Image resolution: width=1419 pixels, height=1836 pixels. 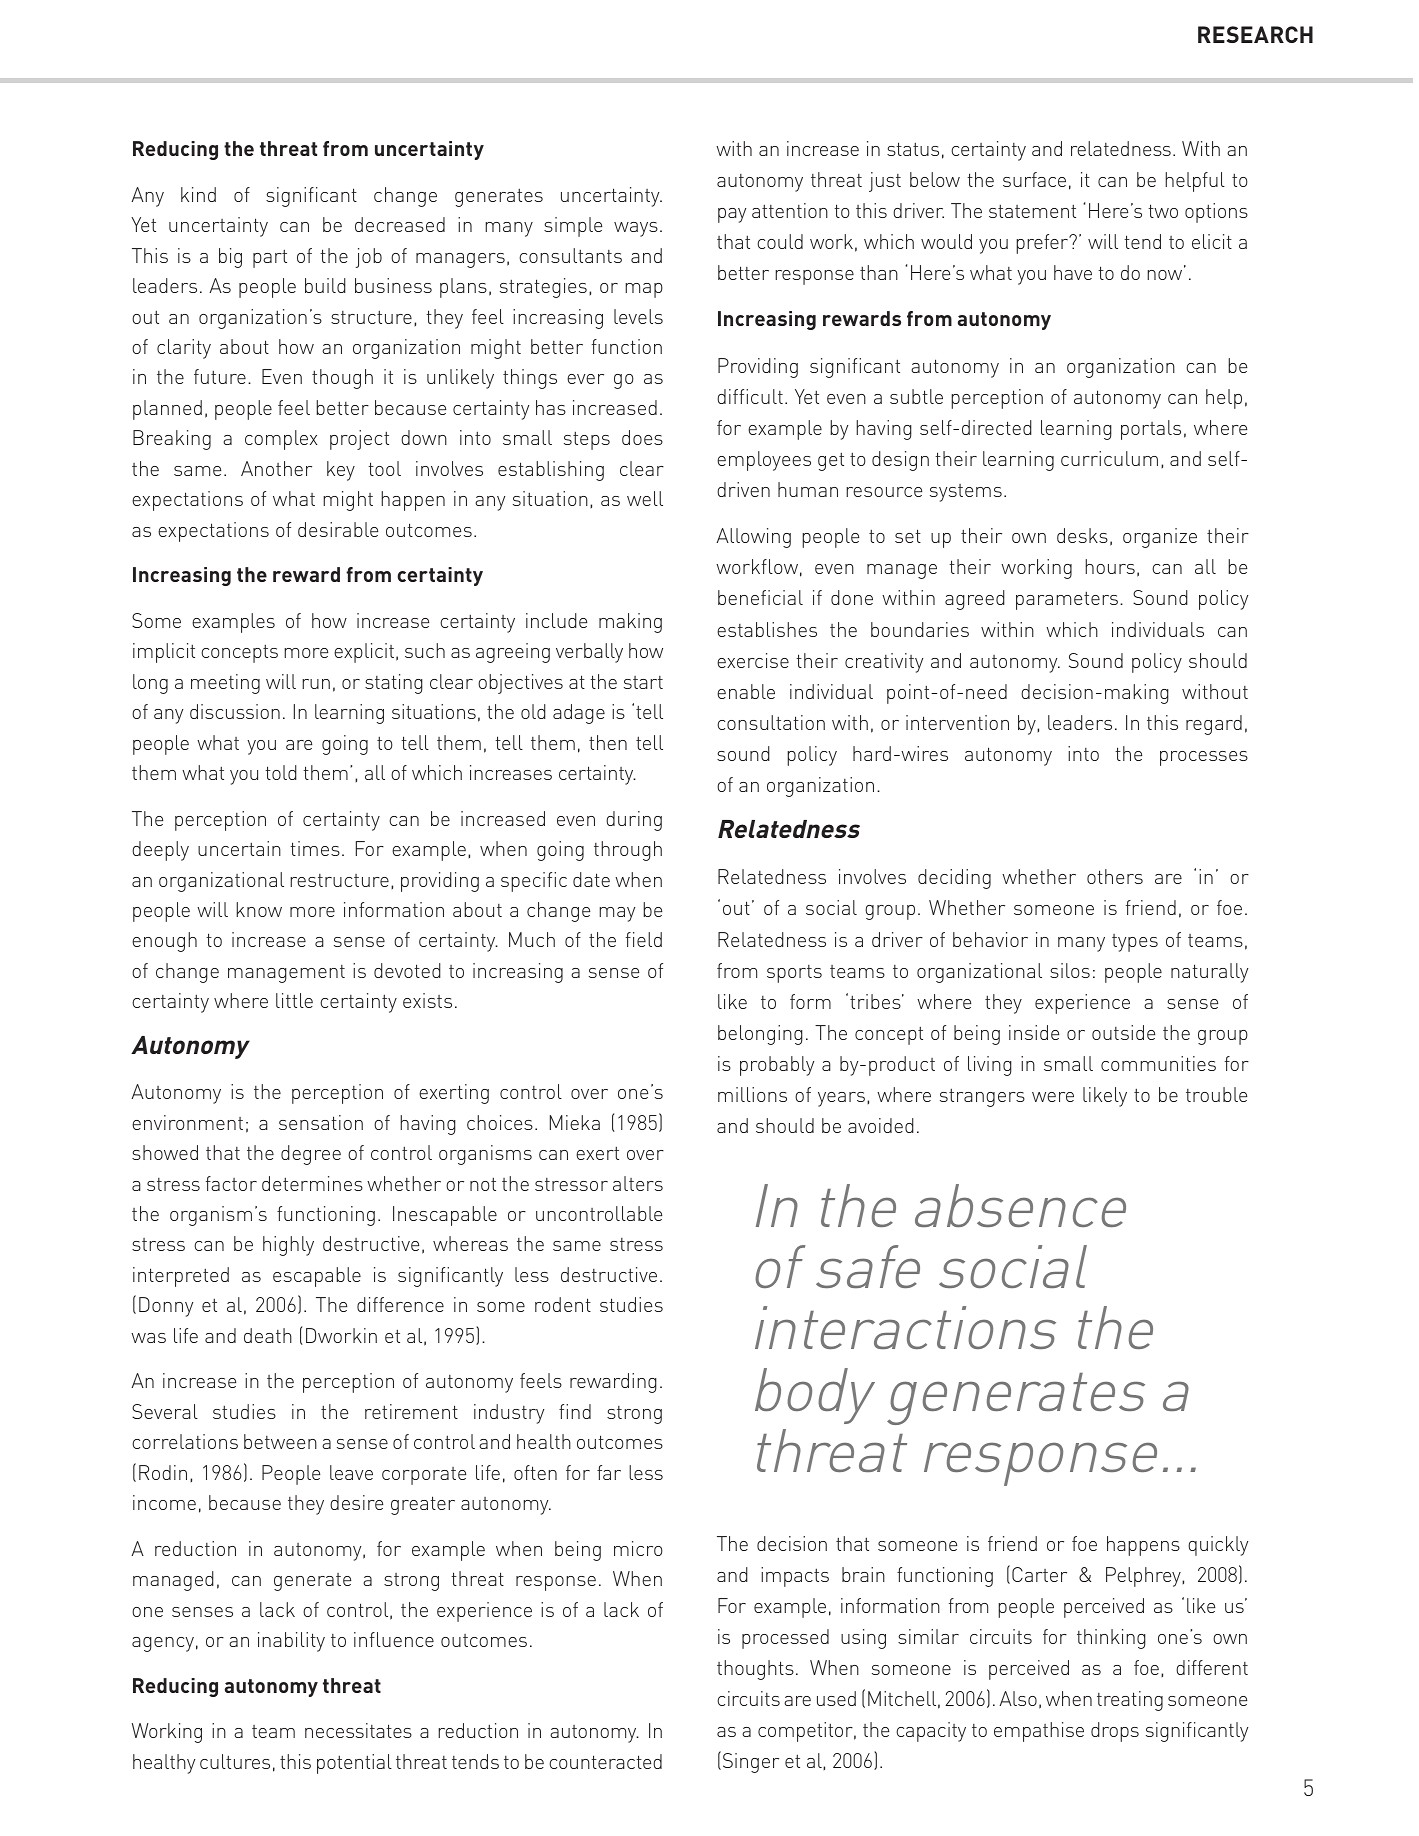 I want to click on pay, so click(x=732, y=215).
